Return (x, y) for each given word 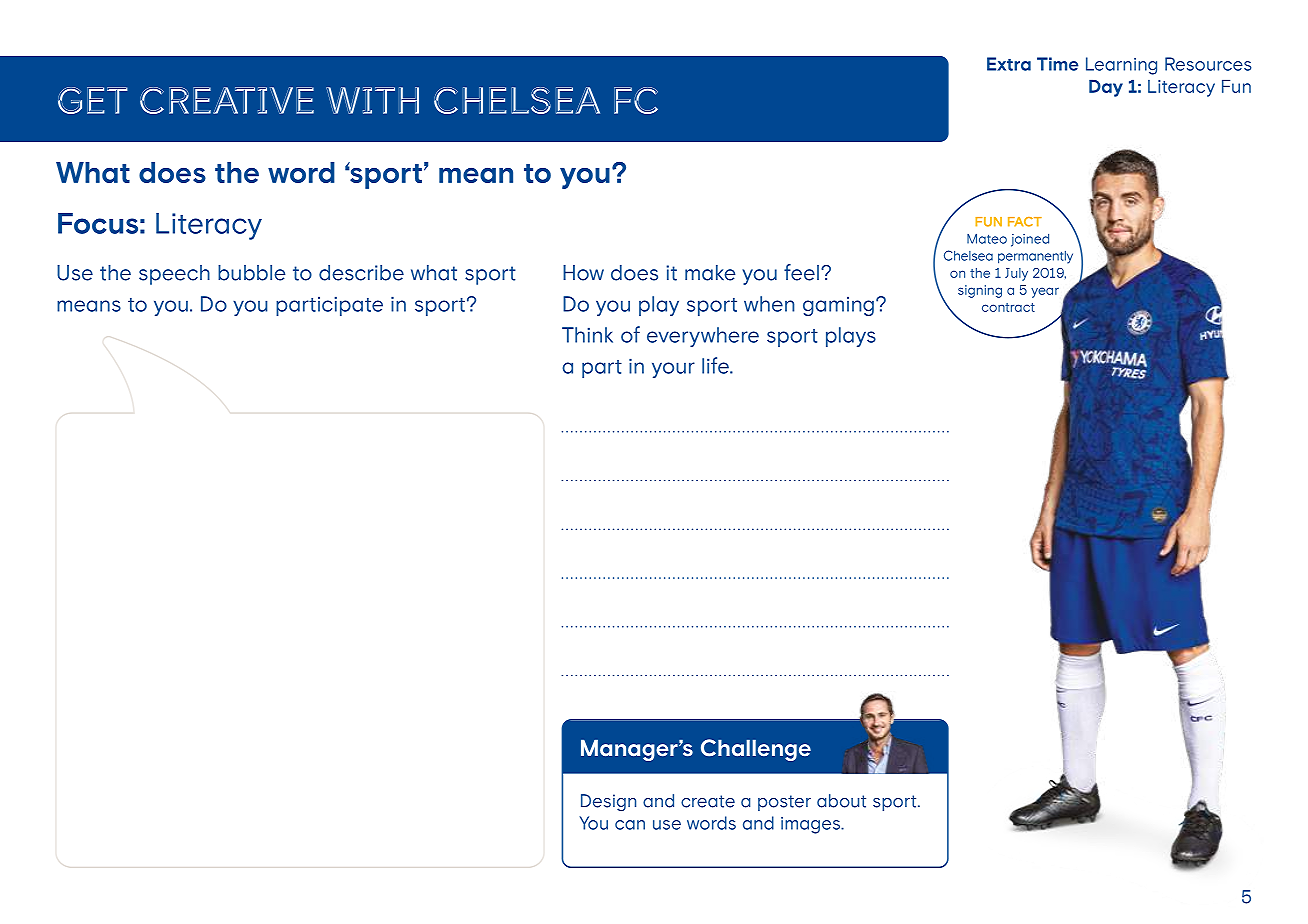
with (372, 100)
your (673, 370)
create (708, 801)
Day (1106, 88)
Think (587, 335)
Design (608, 802)
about (841, 801)
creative (227, 100)
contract (1008, 307)
